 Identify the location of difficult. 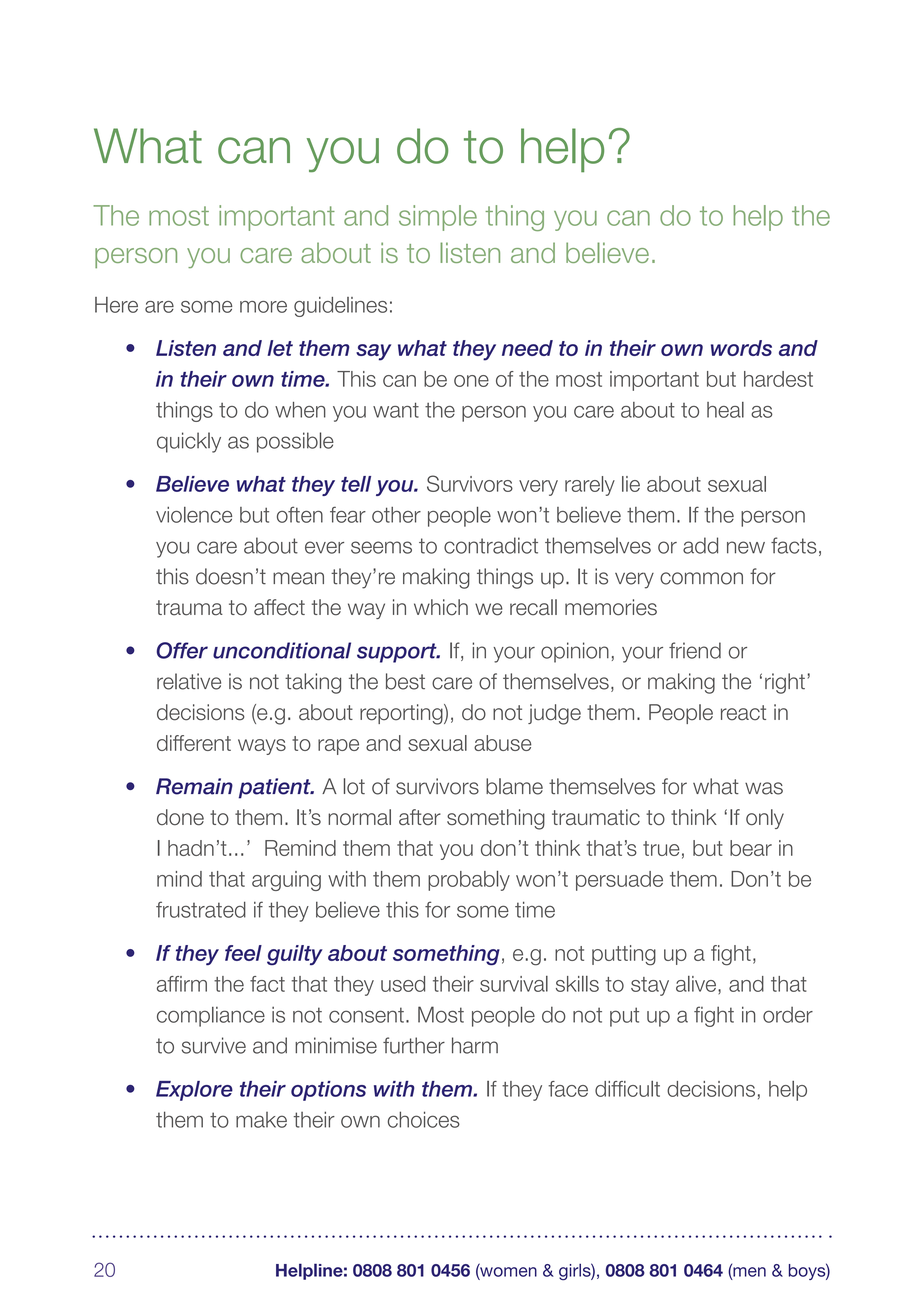
(627, 1089).
